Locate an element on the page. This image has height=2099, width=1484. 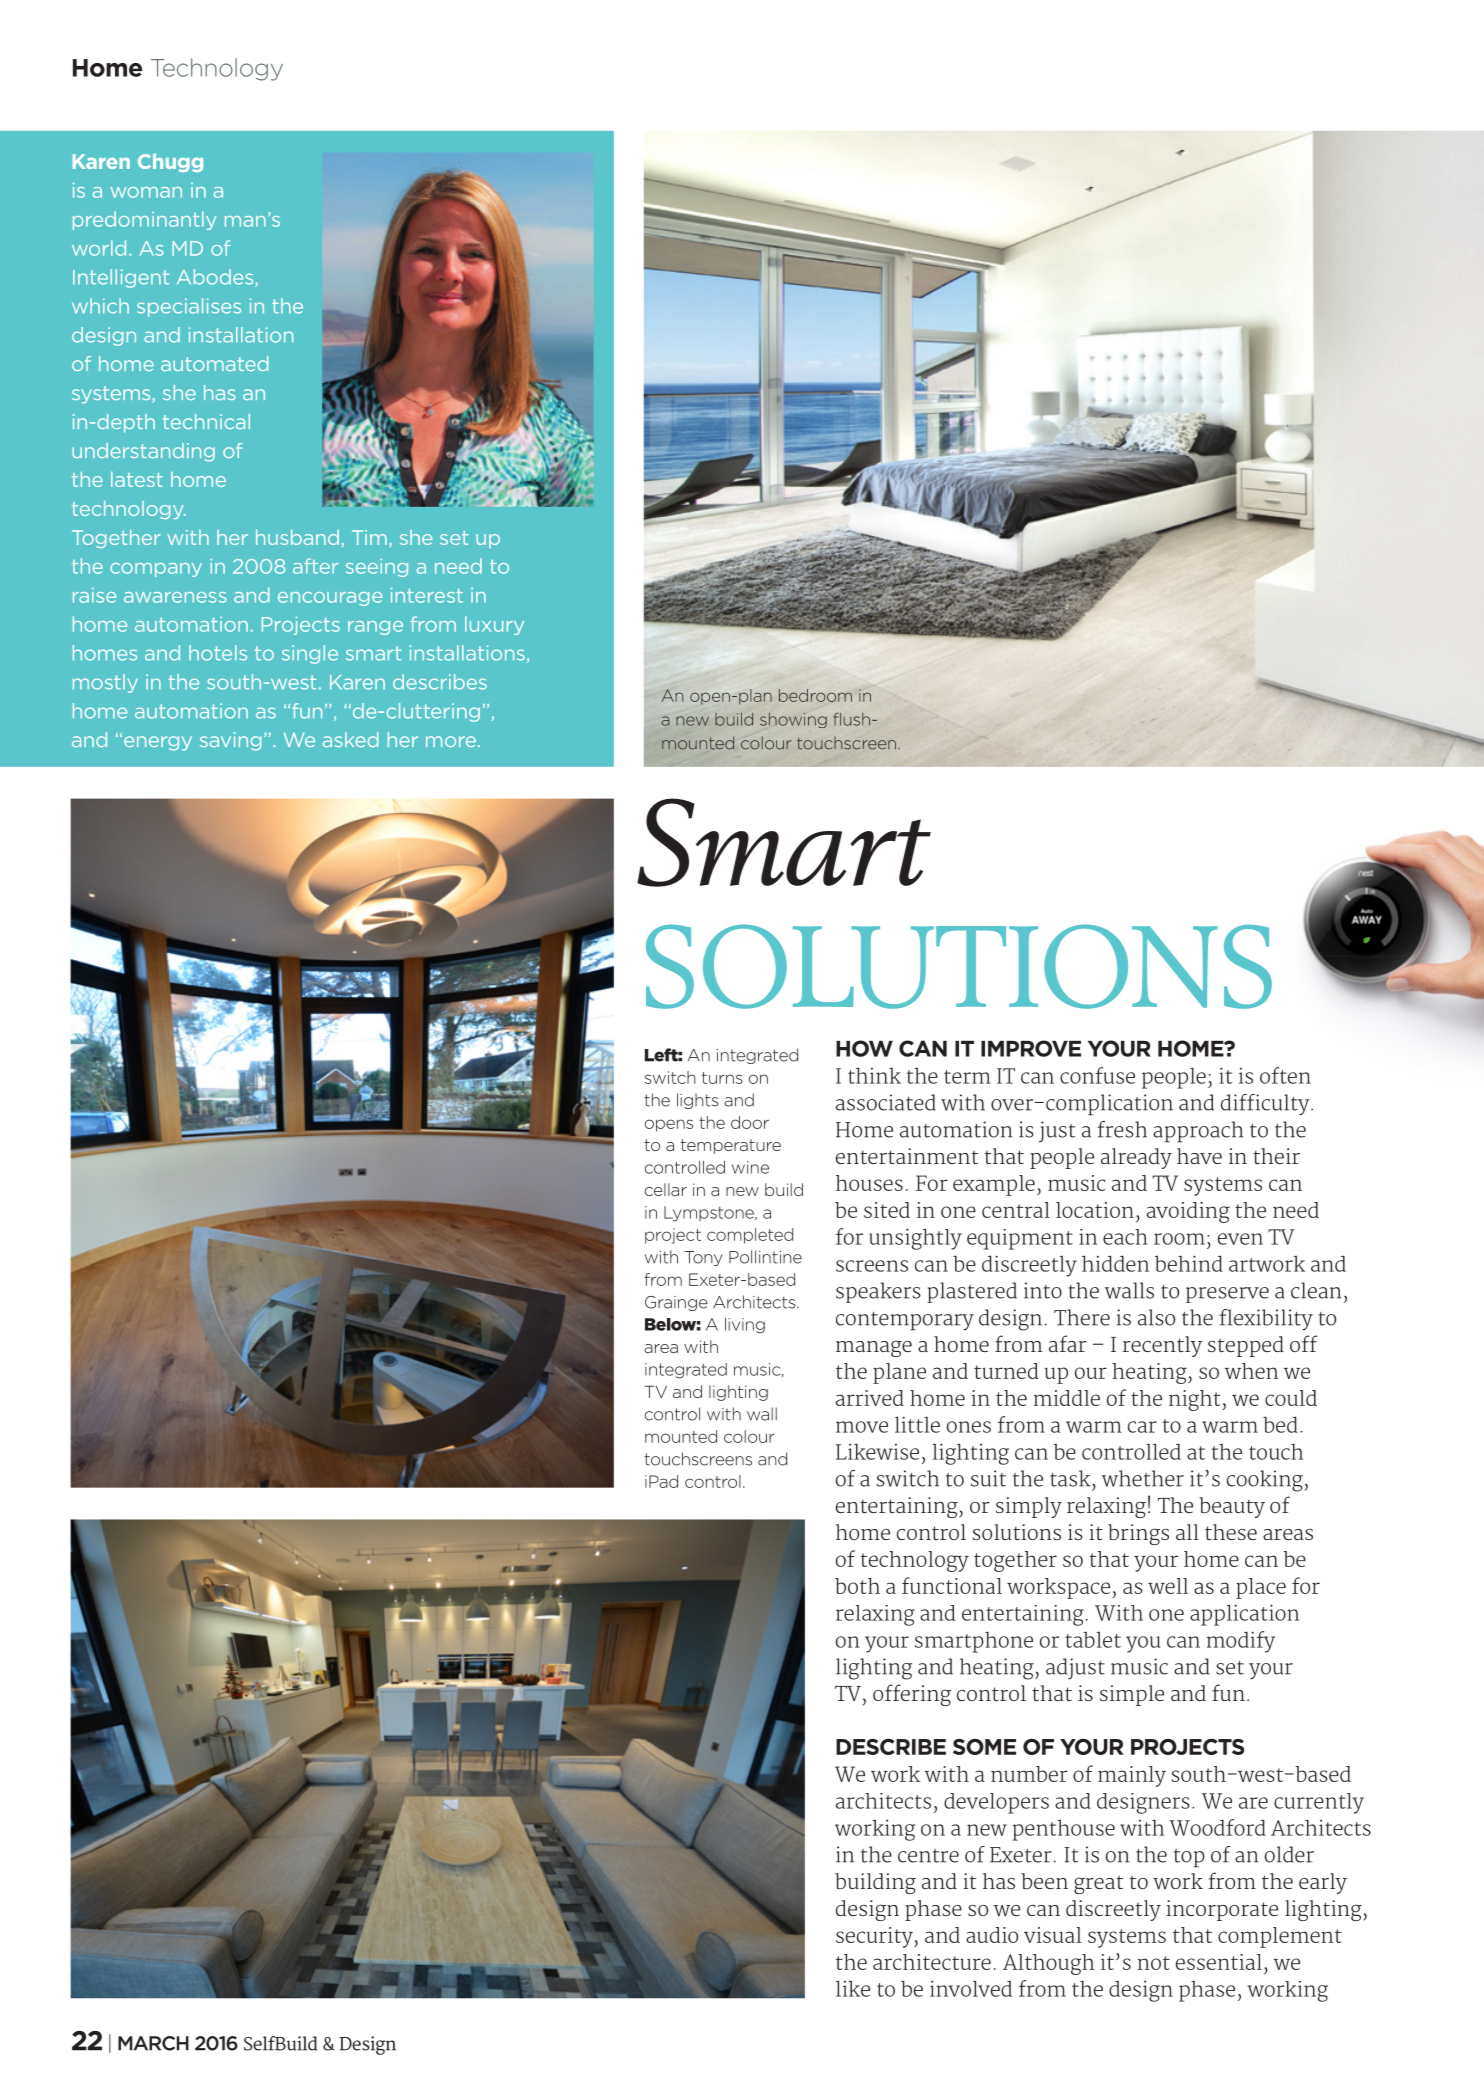
more is located at coordinates (451, 741).
